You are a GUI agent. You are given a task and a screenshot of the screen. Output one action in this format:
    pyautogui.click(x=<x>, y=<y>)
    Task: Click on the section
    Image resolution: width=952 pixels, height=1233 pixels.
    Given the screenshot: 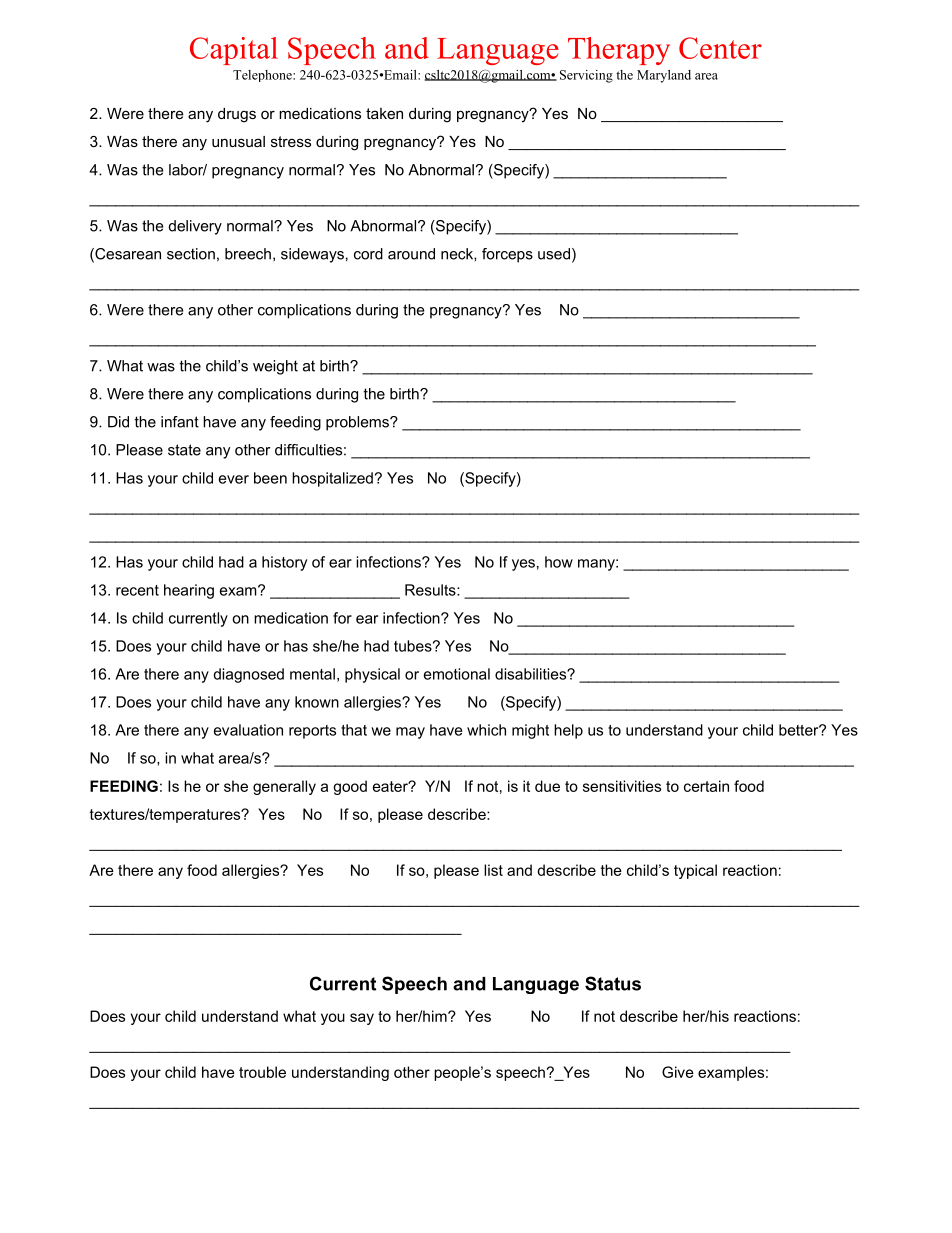 What is the action you would take?
    pyautogui.click(x=191, y=254)
